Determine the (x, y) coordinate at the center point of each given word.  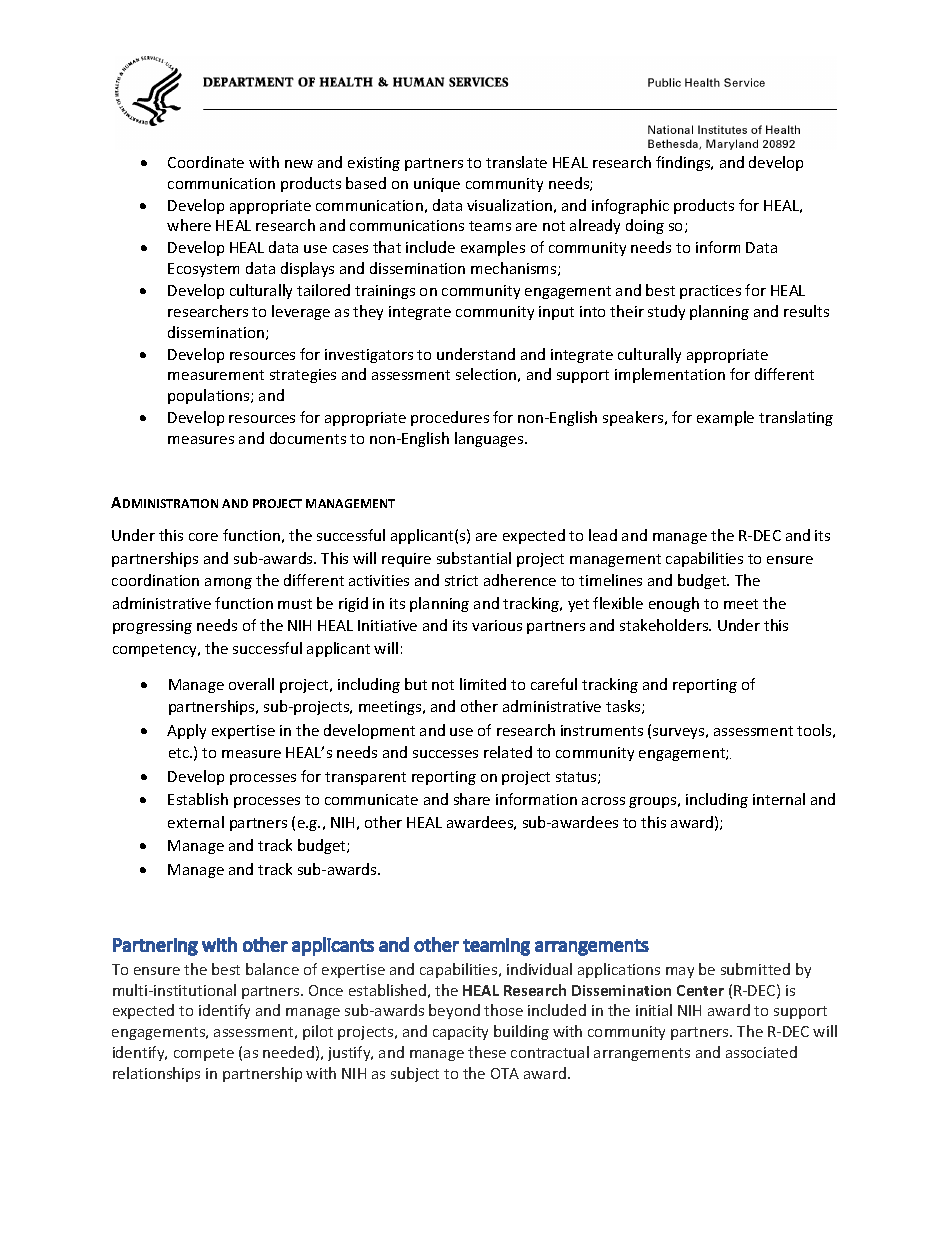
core (203, 537)
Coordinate (206, 162)
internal (779, 799)
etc (180, 753)
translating (796, 418)
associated (761, 1052)
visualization (509, 205)
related (508, 752)
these (487, 1052)
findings (684, 163)
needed (288, 1052)
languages (490, 439)
